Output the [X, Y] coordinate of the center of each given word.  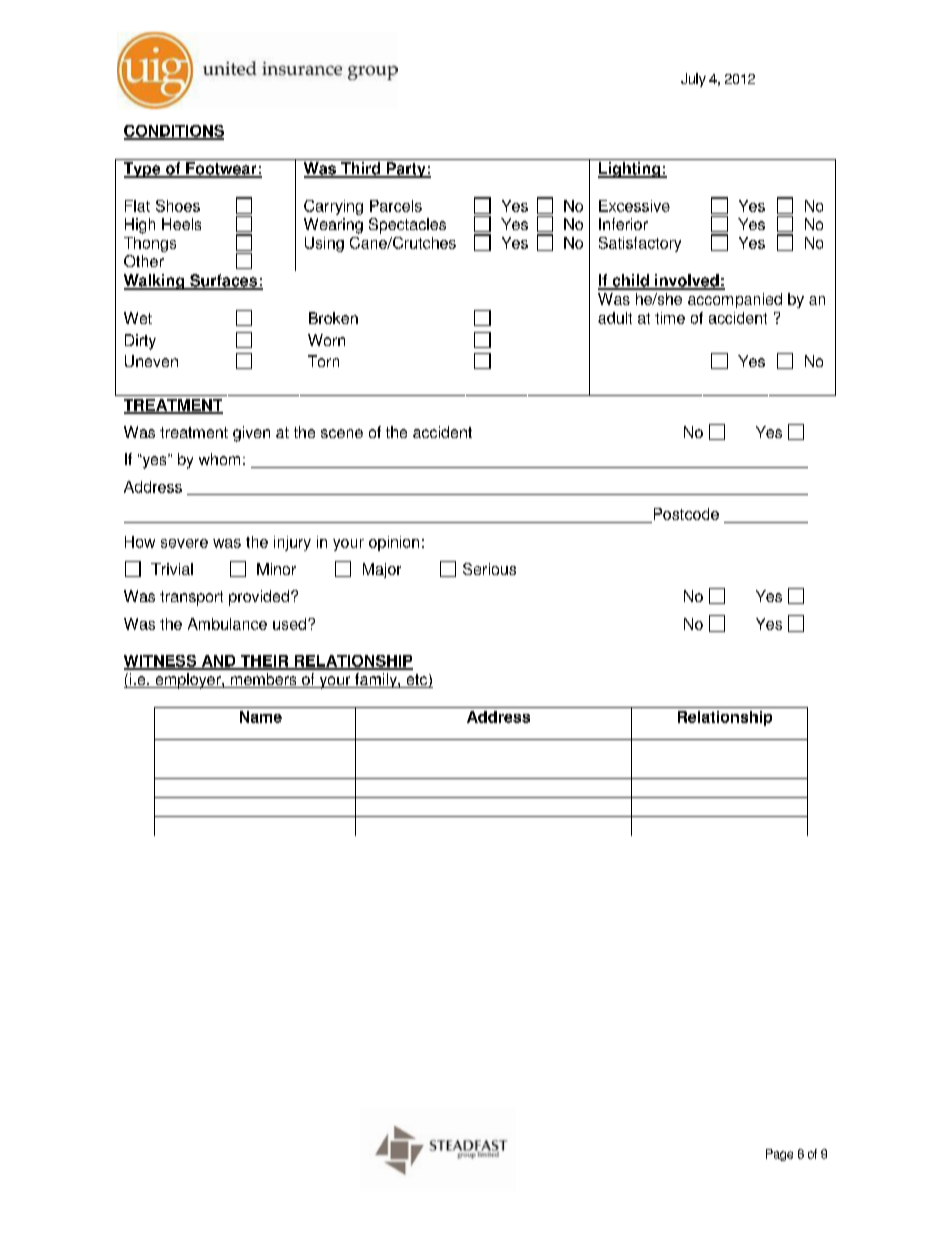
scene [342, 433]
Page [779, 1155]
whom [219, 459]
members [263, 680]
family [376, 680]
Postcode [685, 515]
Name [261, 717]
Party [406, 170]
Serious [489, 569]
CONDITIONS [174, 132]
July [693, 80]
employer [188, 681]
